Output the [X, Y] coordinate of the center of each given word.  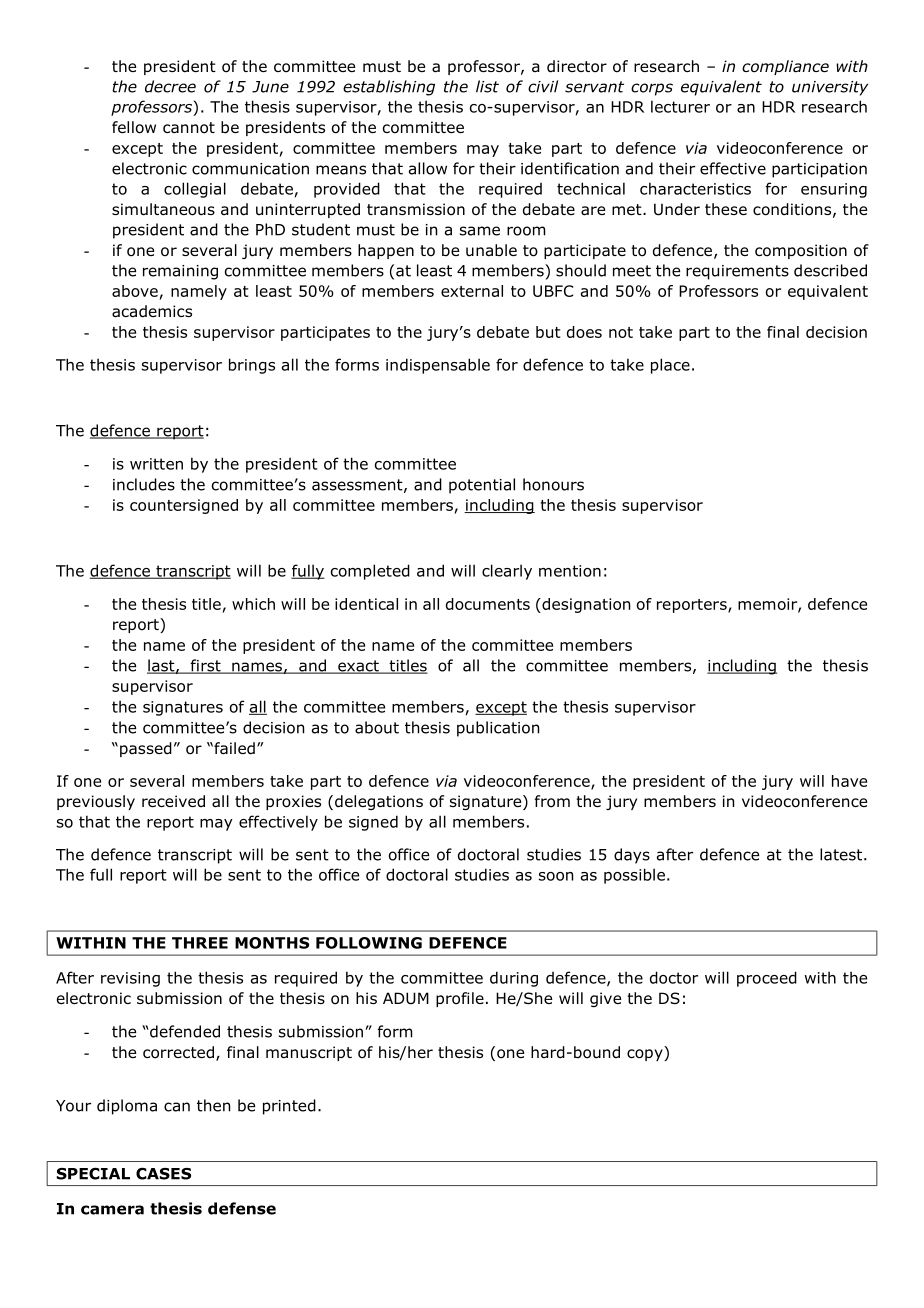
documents [488, 604]
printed [289, 1107]
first [205, 666]
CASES [163, 1173]
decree [170, 86]
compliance [785, 67]
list [487, 86]
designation [585, 605]
